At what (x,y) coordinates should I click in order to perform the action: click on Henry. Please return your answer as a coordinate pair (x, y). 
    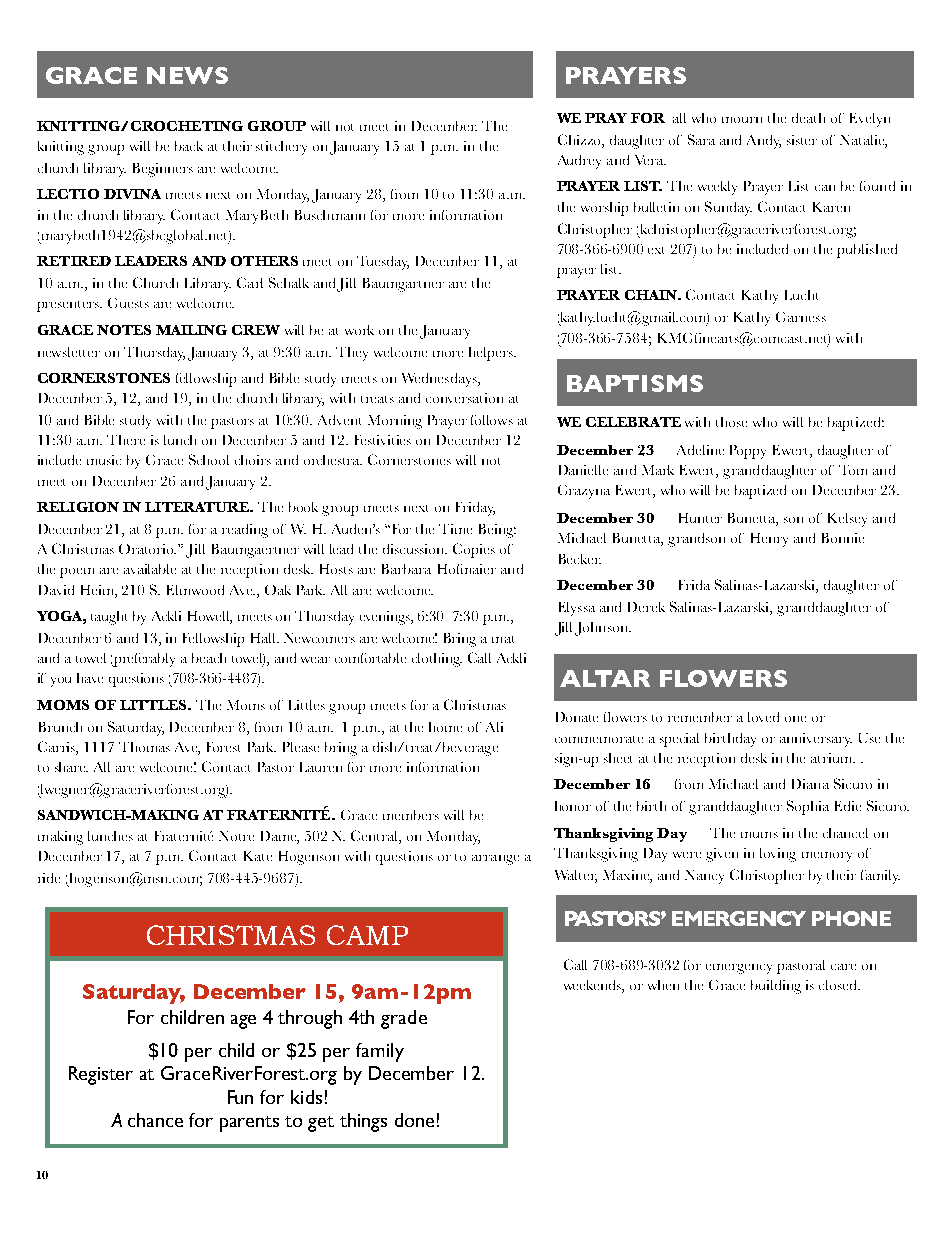
    Looking at the image, I should click on (769, 540).
